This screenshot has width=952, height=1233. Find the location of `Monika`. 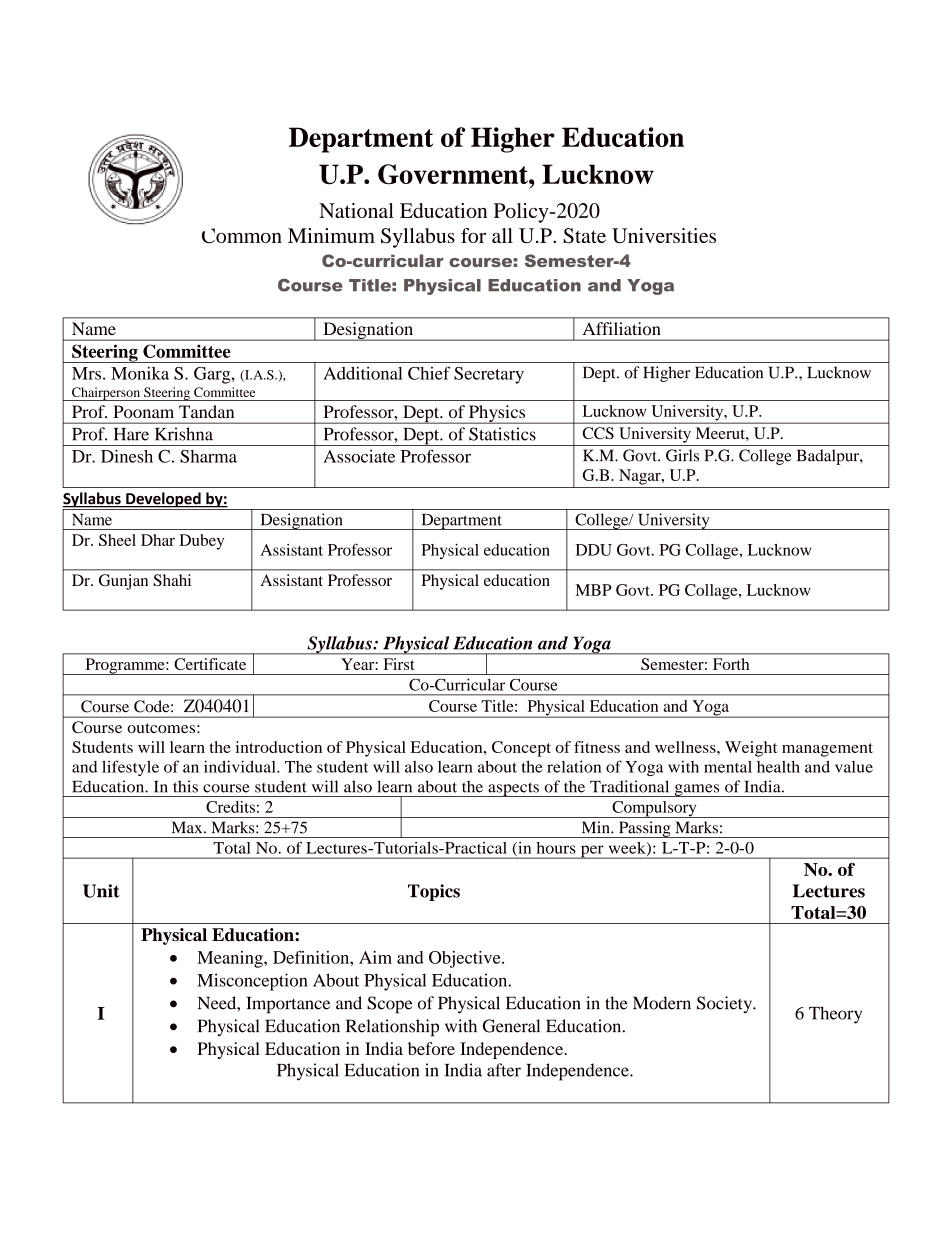

Monika is located at coordinates (140, 373).
